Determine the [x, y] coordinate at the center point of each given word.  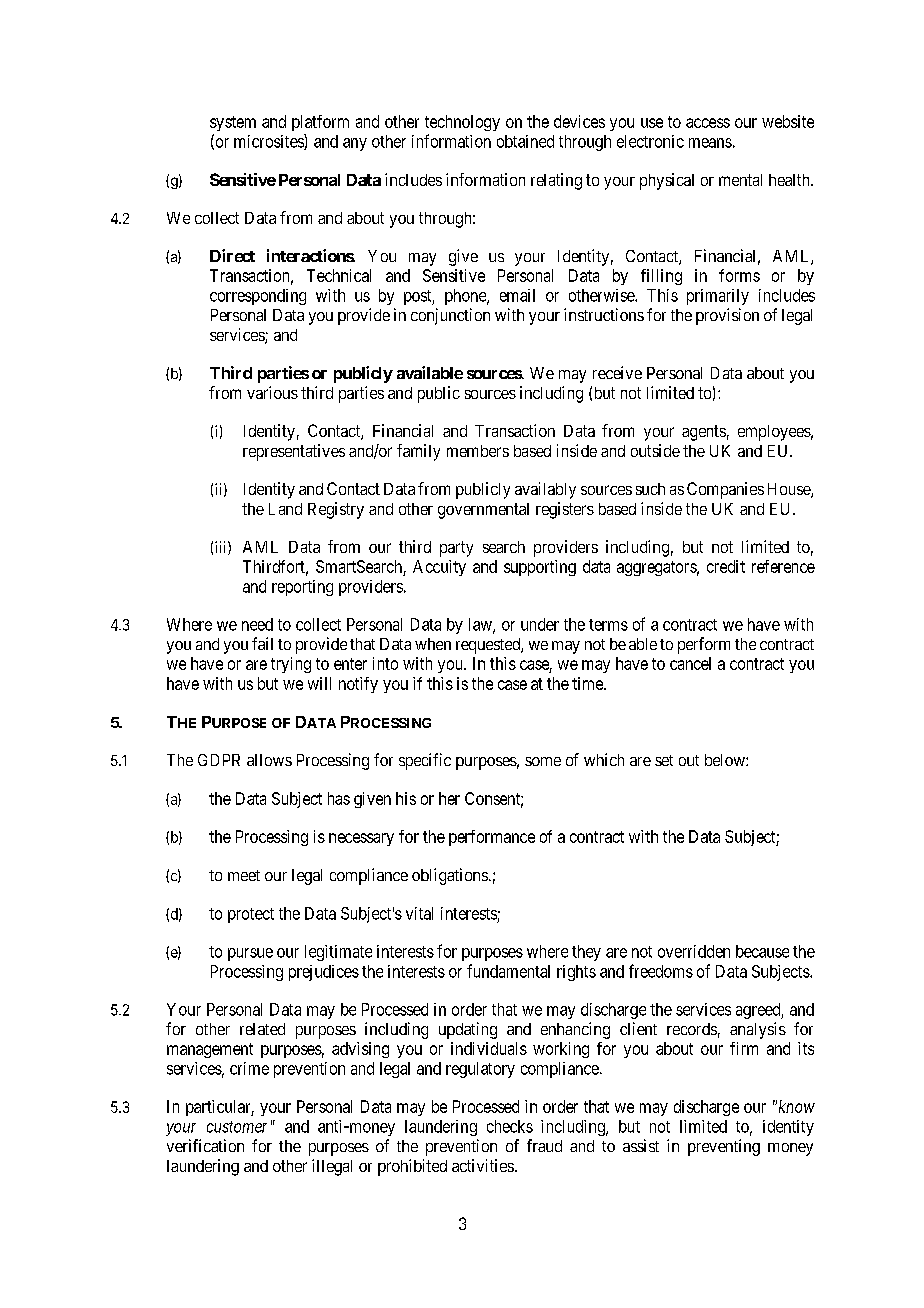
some [543, 761]
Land [285, 509]
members [478, 451]
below [726, 760]
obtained [525, 141]
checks [510, 1126]
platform [320, 123]
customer [237, 1127]
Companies [725, 490]
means [710, 143]
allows [269, 760]
